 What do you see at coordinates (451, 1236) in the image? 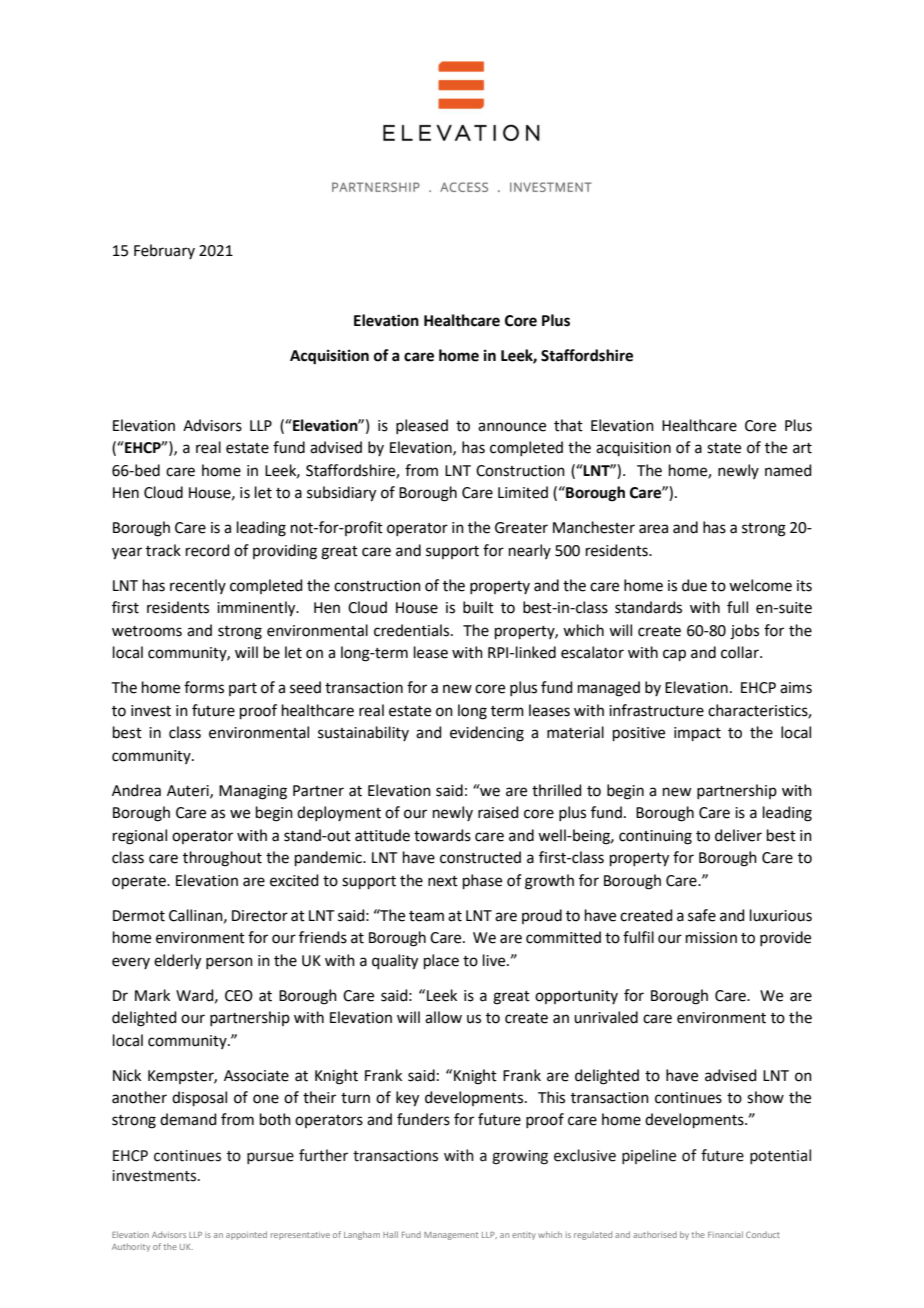
I see `Management` at bounding box center [451, 1236].
